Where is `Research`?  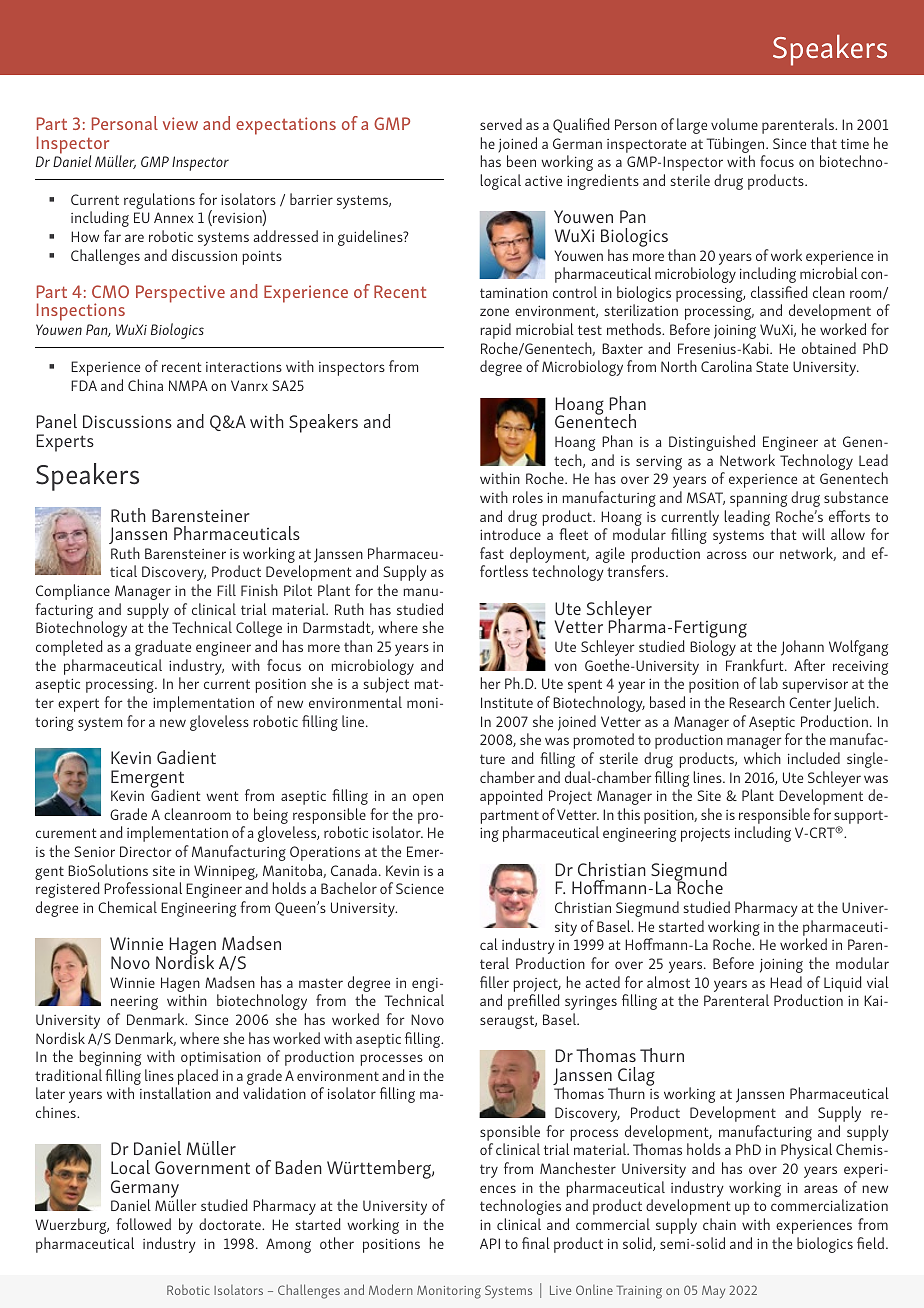
Research is located at coordinates (757, 702).
